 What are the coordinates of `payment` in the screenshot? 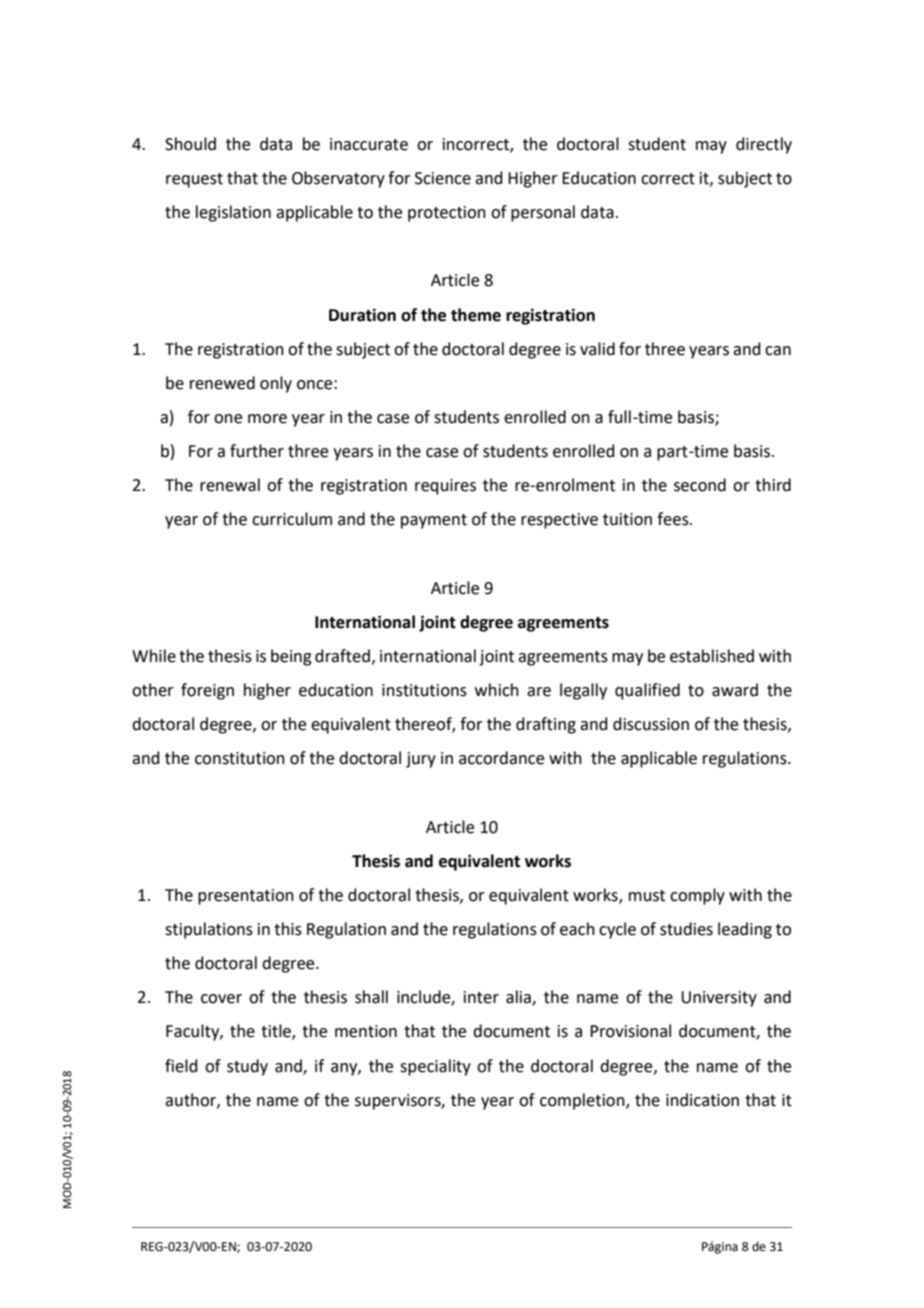 It's located at (434, 521).
